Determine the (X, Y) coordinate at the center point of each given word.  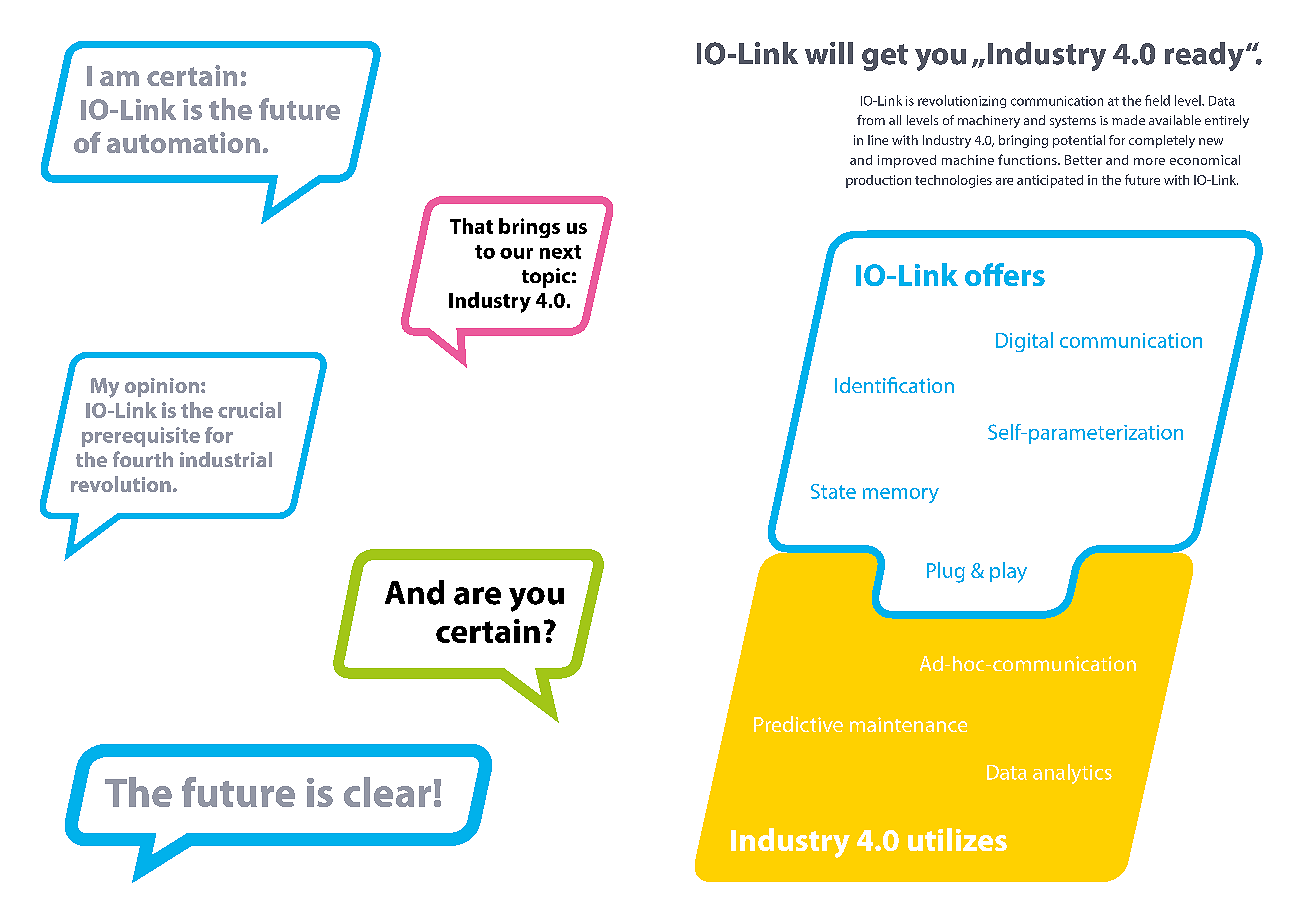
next (560, 252)
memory (901, 495)
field (1157, 100)
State (833, 491)
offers (1005, 274)
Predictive (798, 724)
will (829, 53)
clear (387, 792)
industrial (226, 459)
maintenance (908, 724)
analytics (1072, 774)
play (1008, 572)
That (471, 226)
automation (183, 142)
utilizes (957, 839)
